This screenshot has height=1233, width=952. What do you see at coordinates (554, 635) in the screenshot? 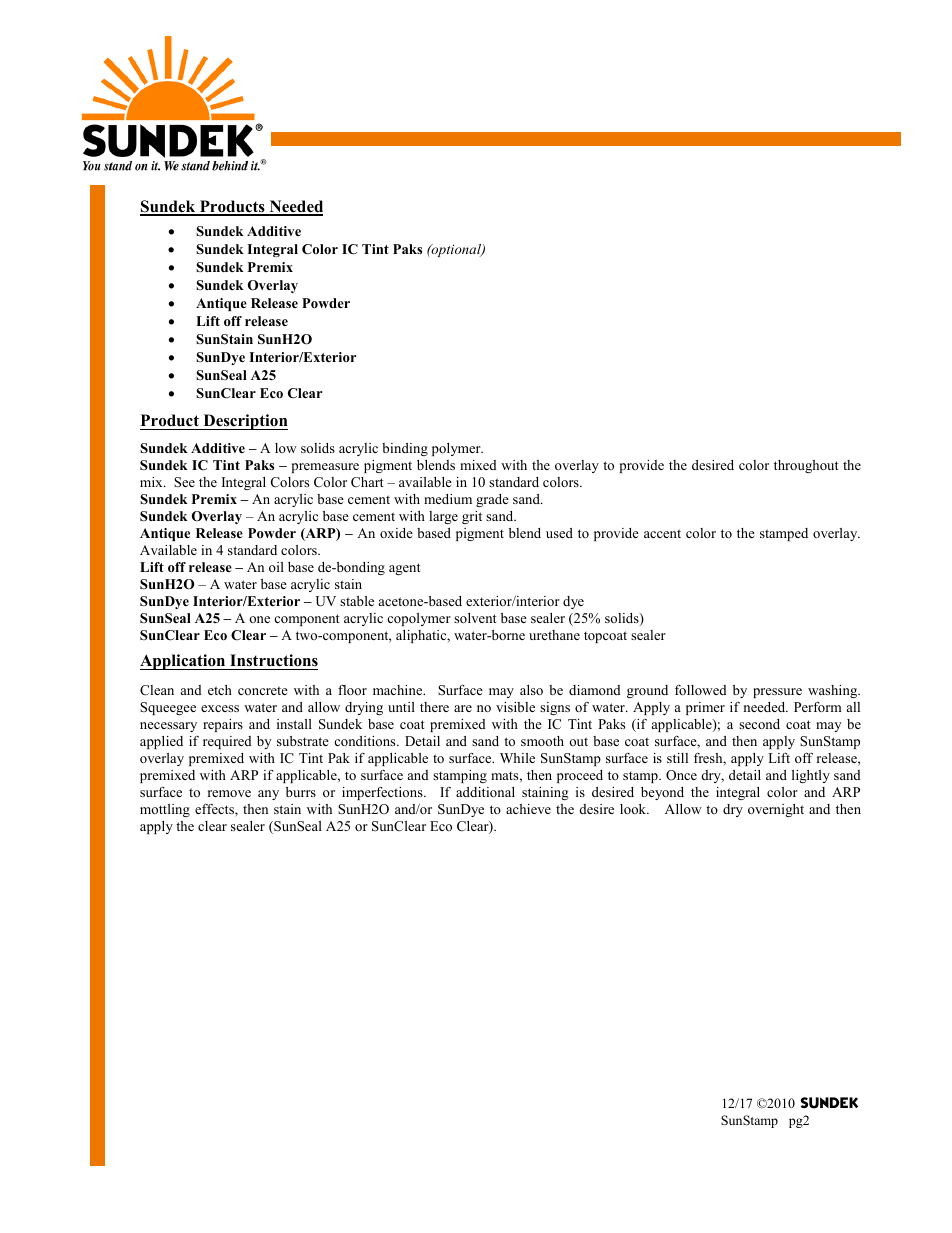
I see `urethane` at bounding box center [554, 635].
